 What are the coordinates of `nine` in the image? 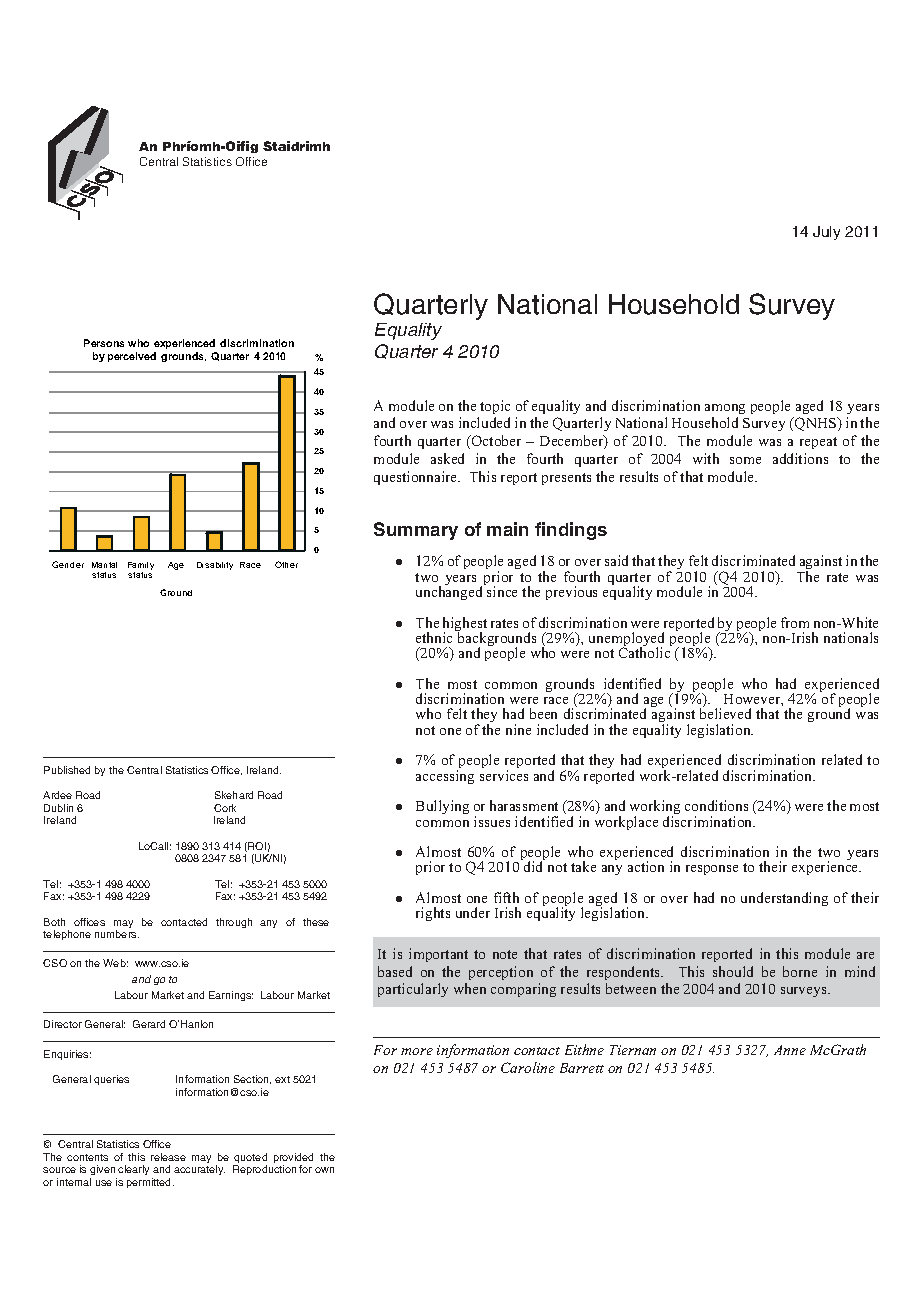 It's located at (518, 729).
